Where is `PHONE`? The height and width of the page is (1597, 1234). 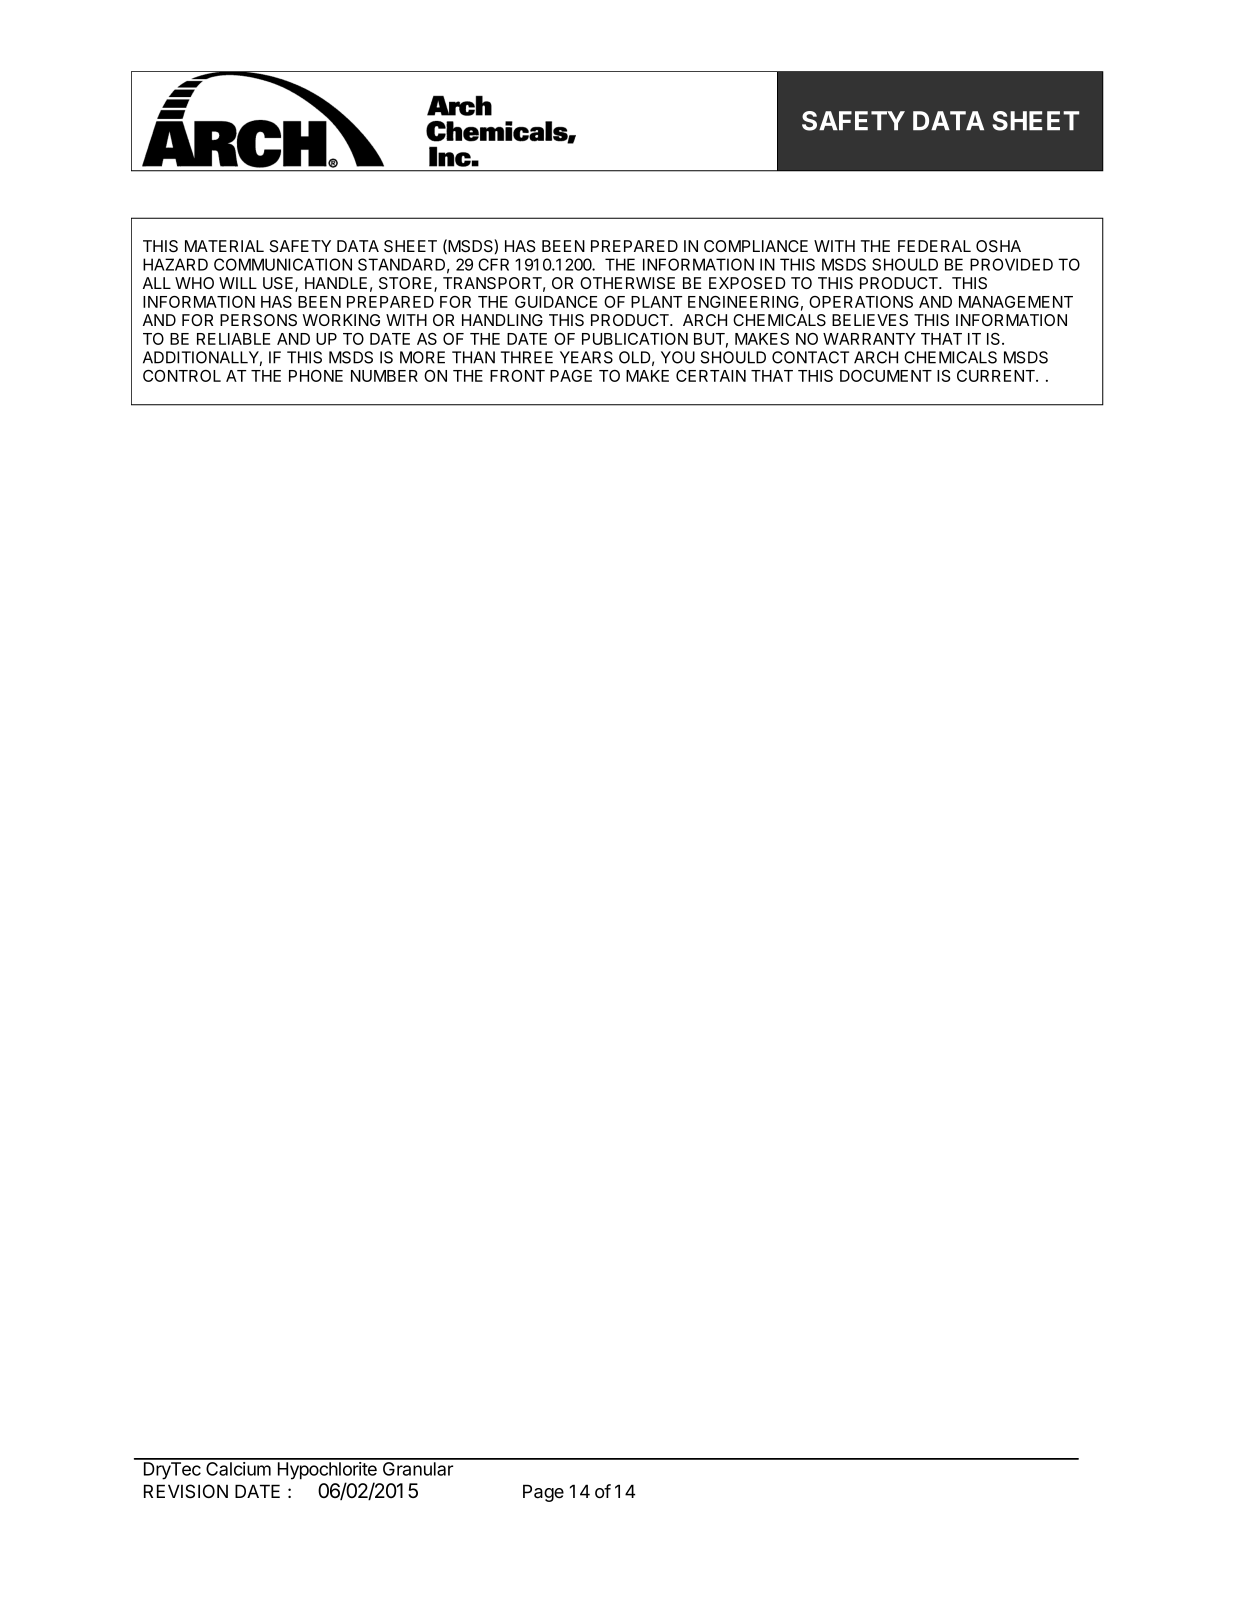
PHONE is located at coordinates (316, 376).
